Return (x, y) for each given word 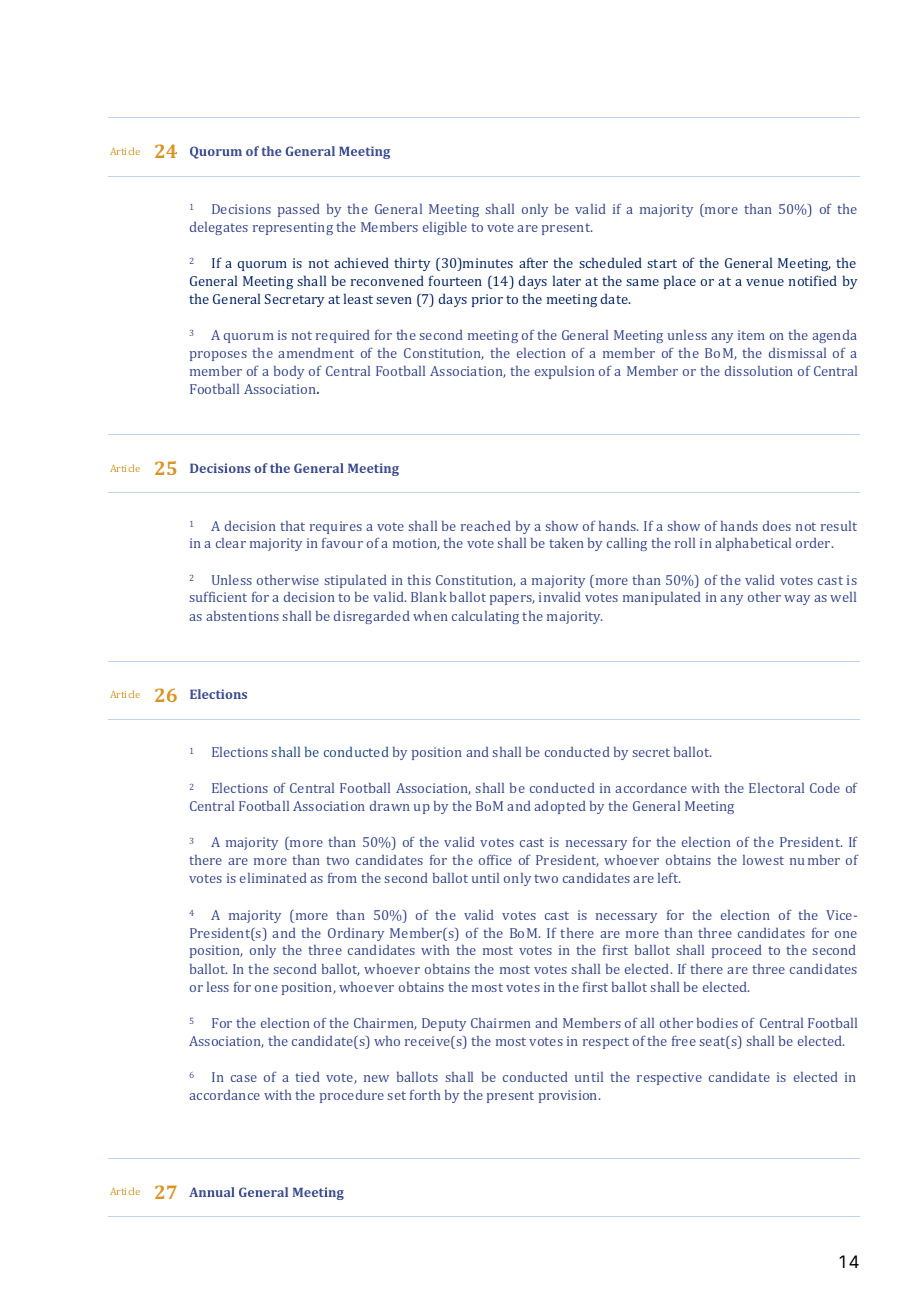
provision (569, 1096)
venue (765, 282)
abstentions (242, 616)
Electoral (776, 788)
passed (299, 210)
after (533, 262)
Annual (212, 1192)
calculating (485, 617)
